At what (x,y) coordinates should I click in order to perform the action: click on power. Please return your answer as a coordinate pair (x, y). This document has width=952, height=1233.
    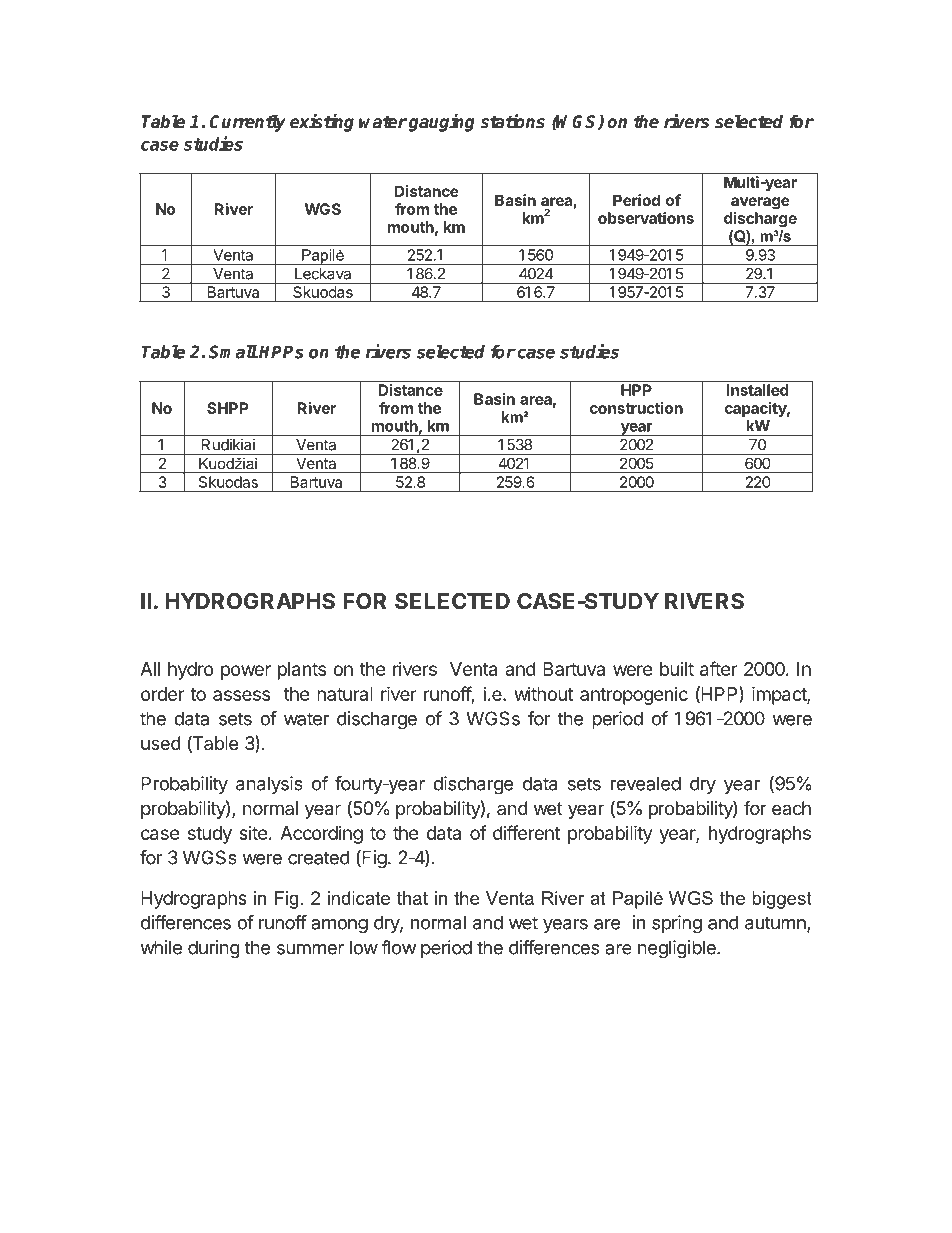
    Looking at the image, I should click on (246, 672).
